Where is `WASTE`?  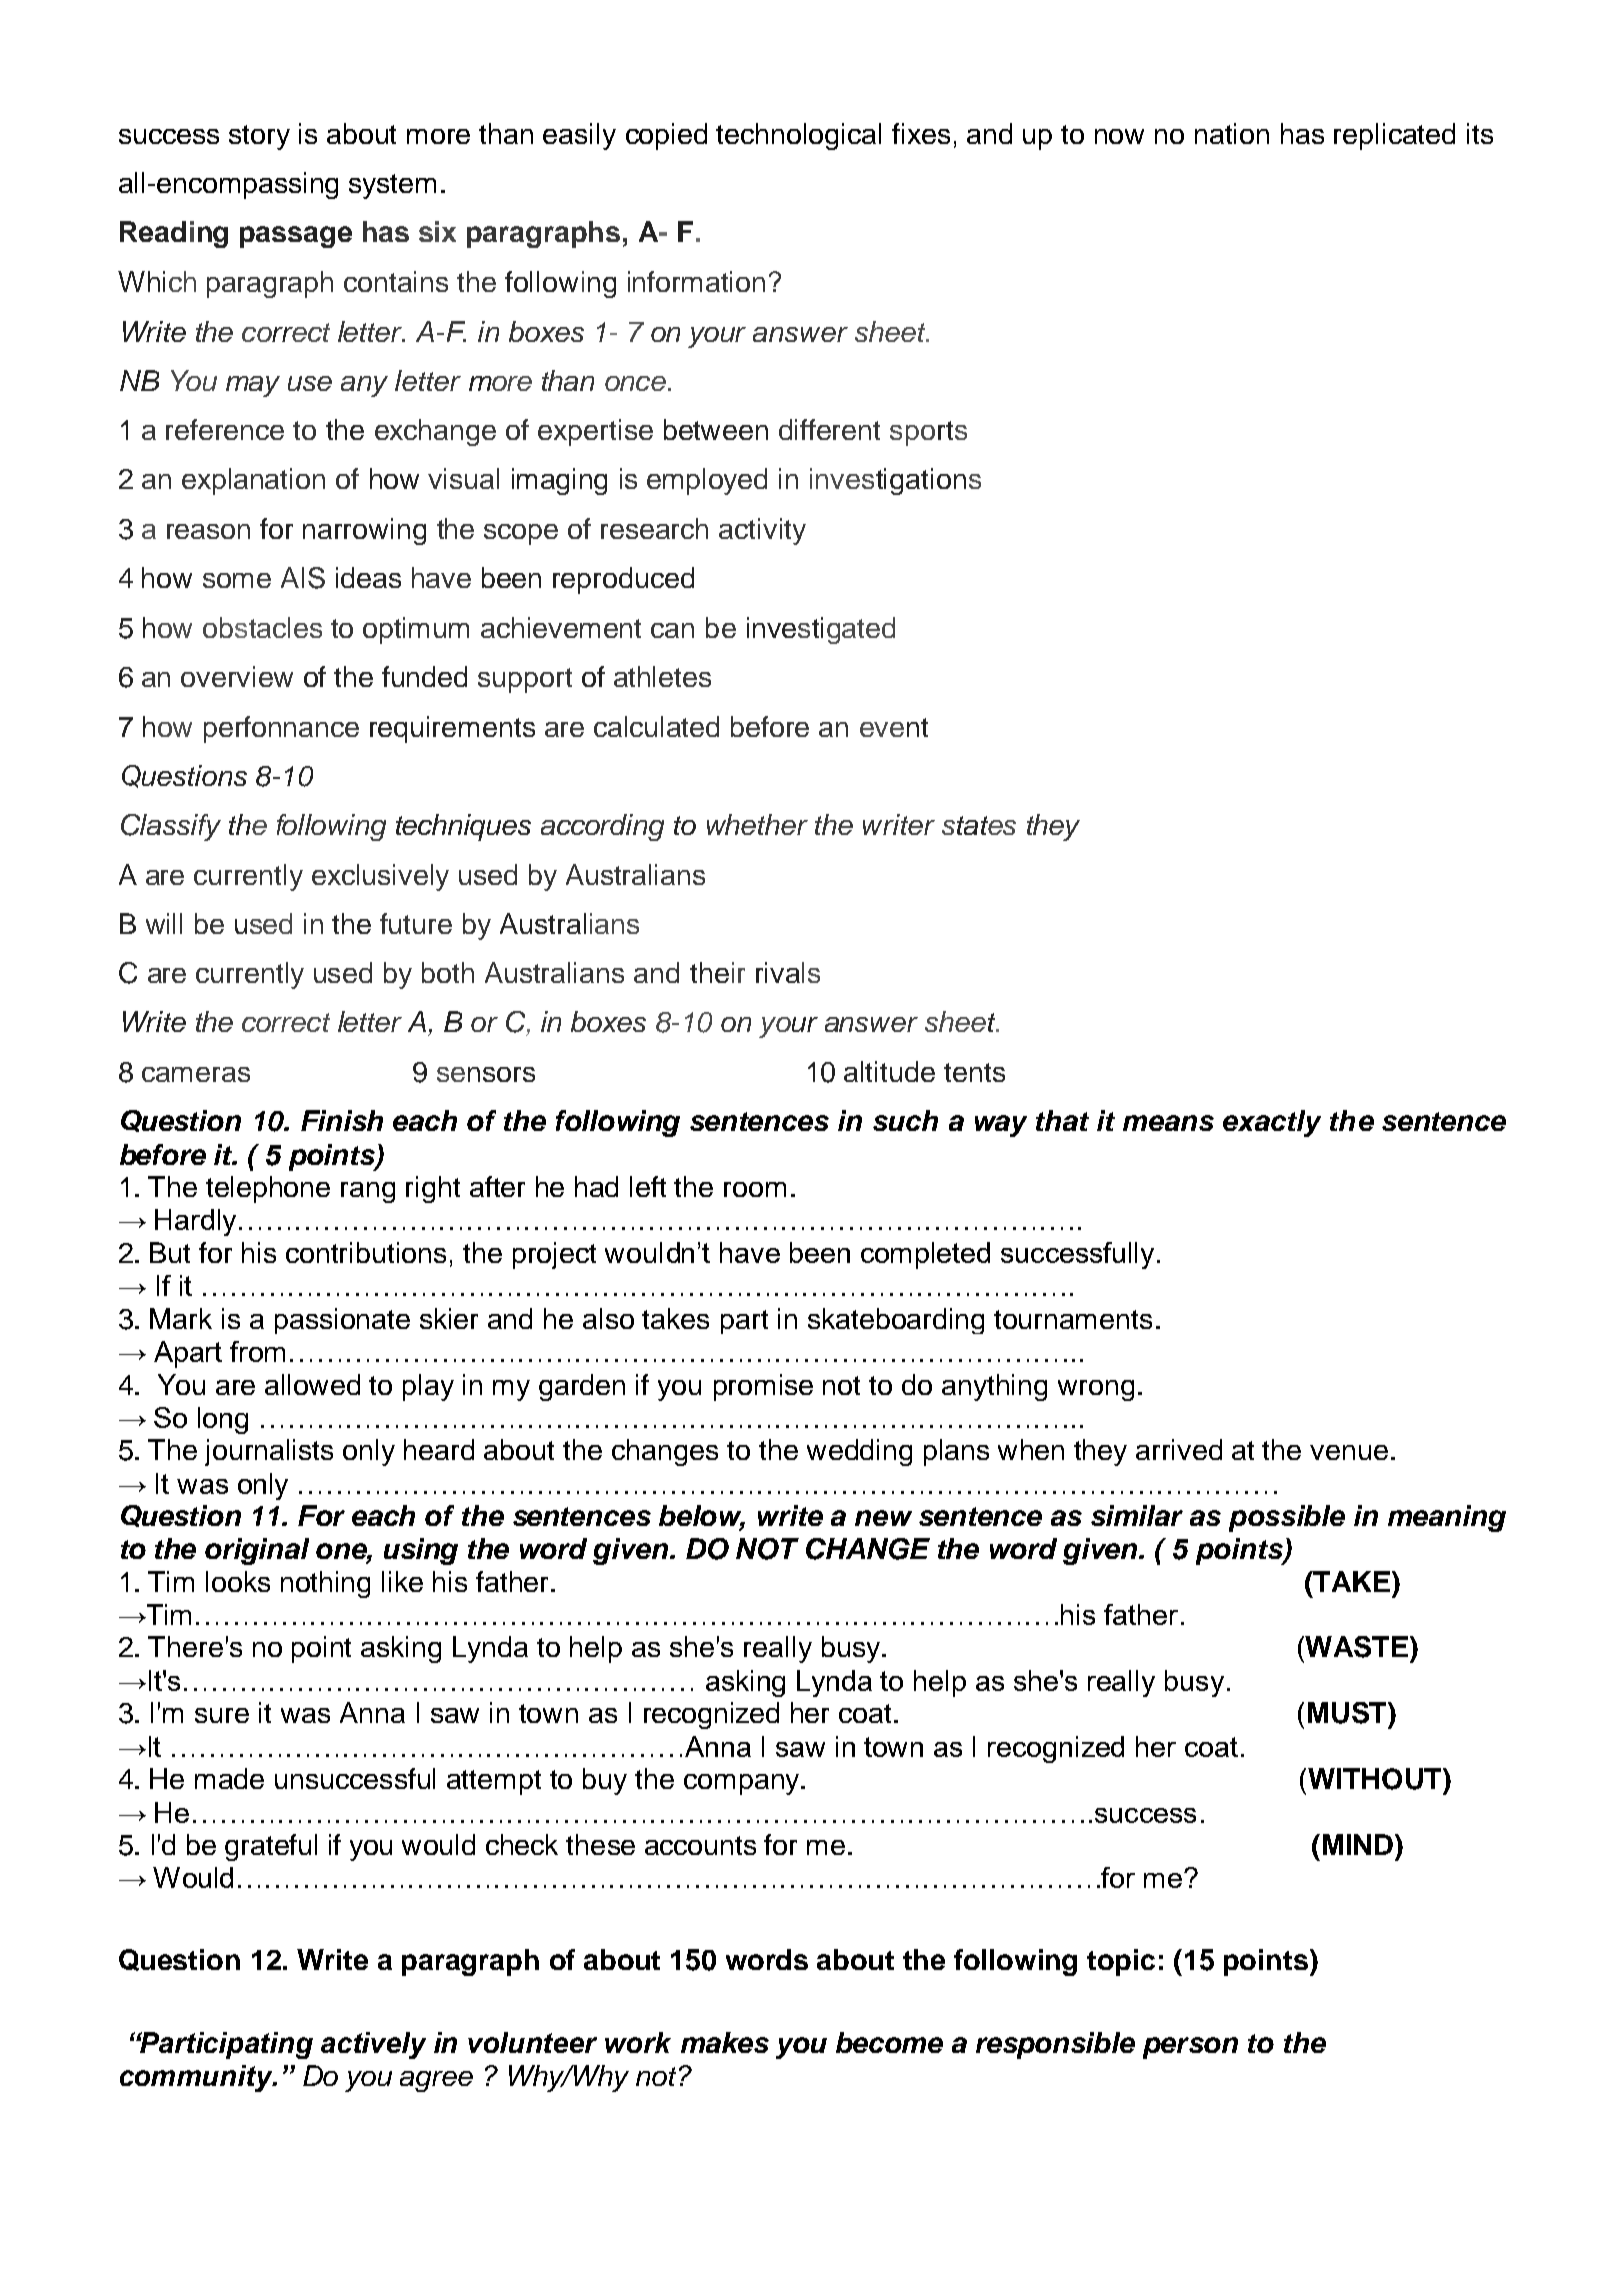 WASTE is located at coordinates (1355, 1647).
